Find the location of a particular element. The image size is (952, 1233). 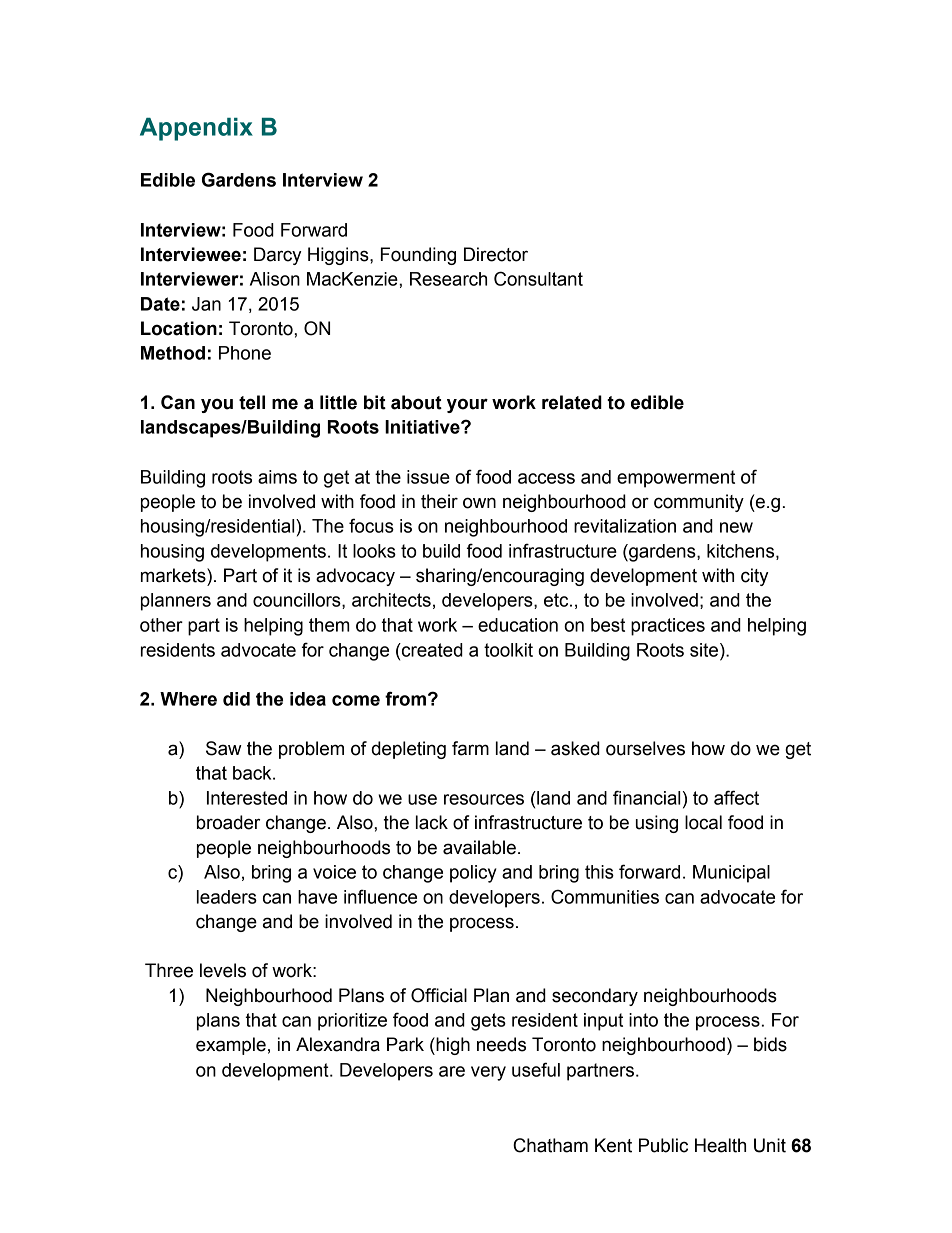

Appendix is located at coordinates (196, 129).
